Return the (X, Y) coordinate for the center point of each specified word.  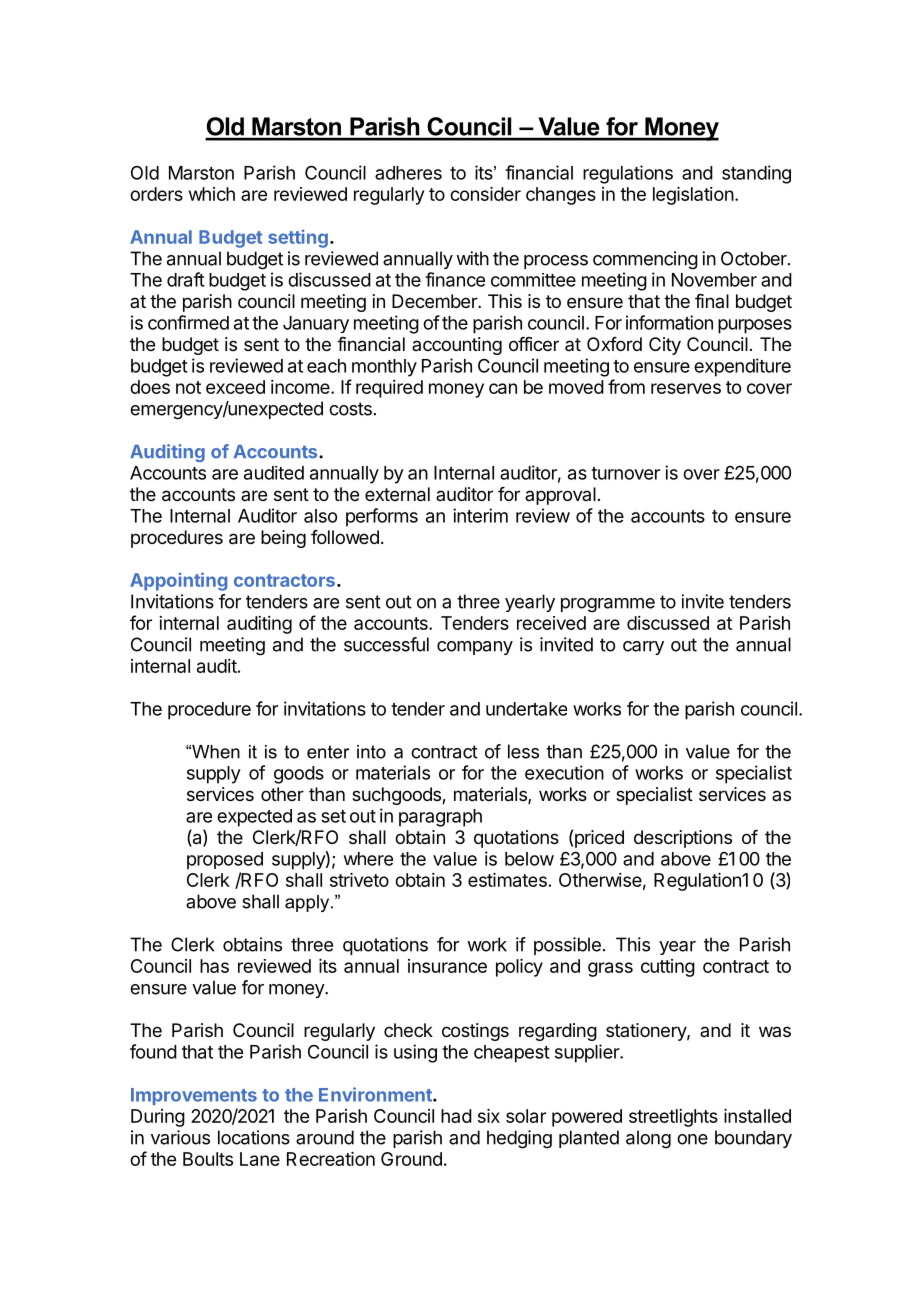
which (212, 194)
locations (254, 1137)
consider (485, 194)
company (475, 648)
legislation (693, 196)
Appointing (178, 581)
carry (643, 648)
